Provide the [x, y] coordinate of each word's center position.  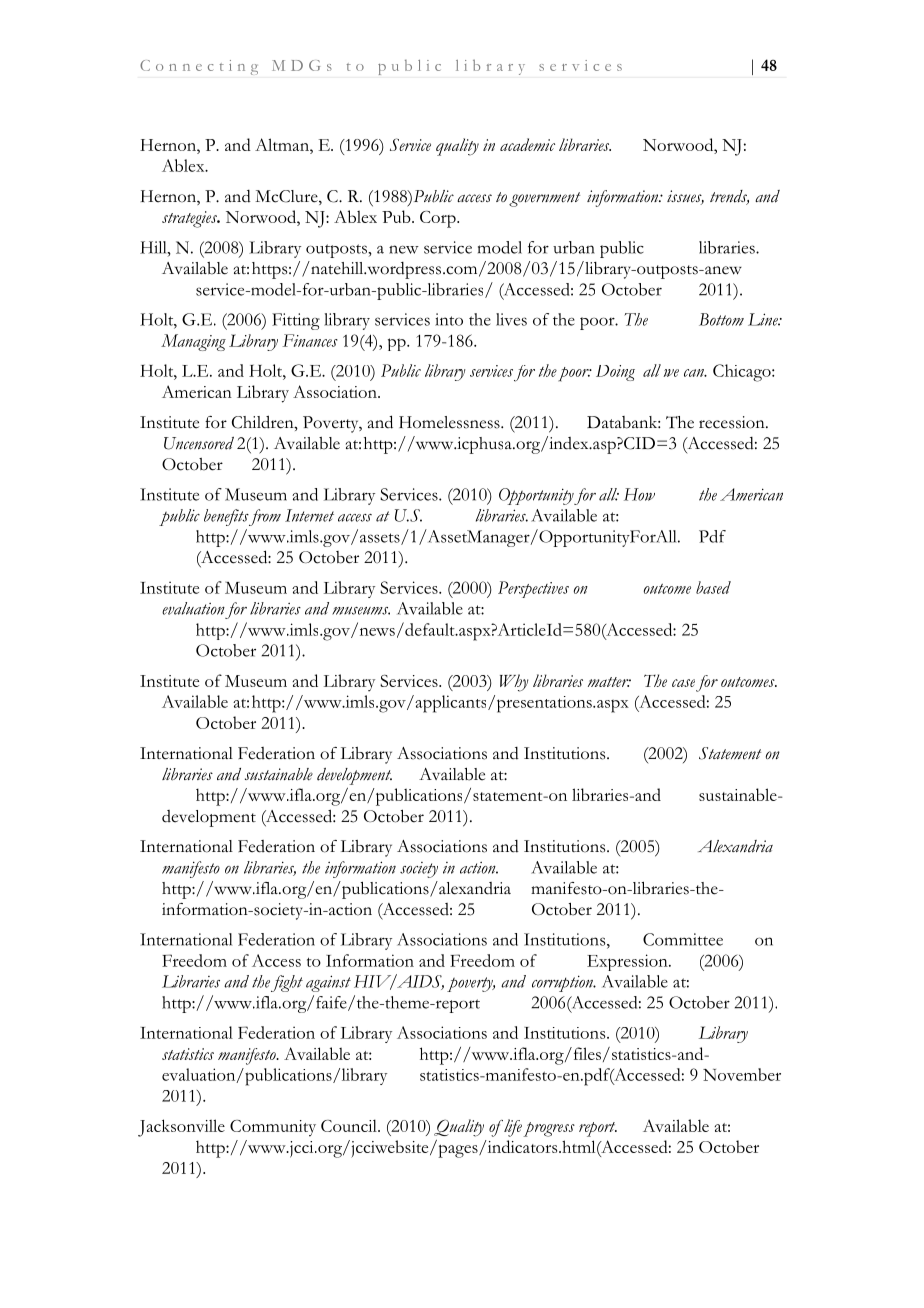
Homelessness [450, 422]
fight [287, 983]
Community [273, 1128]
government [544, 199]
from [264, 517]
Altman [283, 144]
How [639, 494]
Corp [439, 219]
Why [514, 683]
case [683, 683]
